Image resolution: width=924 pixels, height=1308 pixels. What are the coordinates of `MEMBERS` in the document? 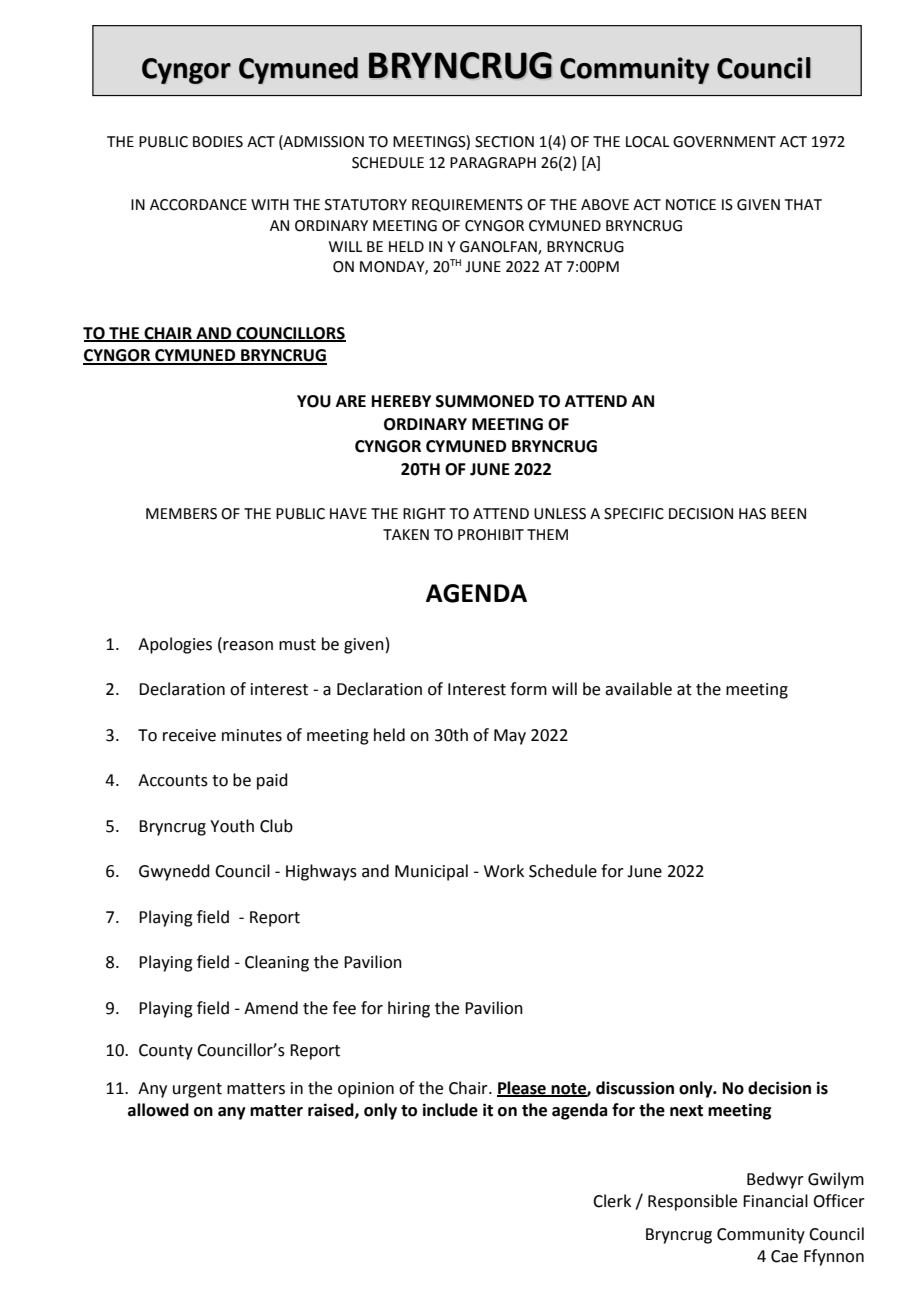 It's located at (181, 514).
